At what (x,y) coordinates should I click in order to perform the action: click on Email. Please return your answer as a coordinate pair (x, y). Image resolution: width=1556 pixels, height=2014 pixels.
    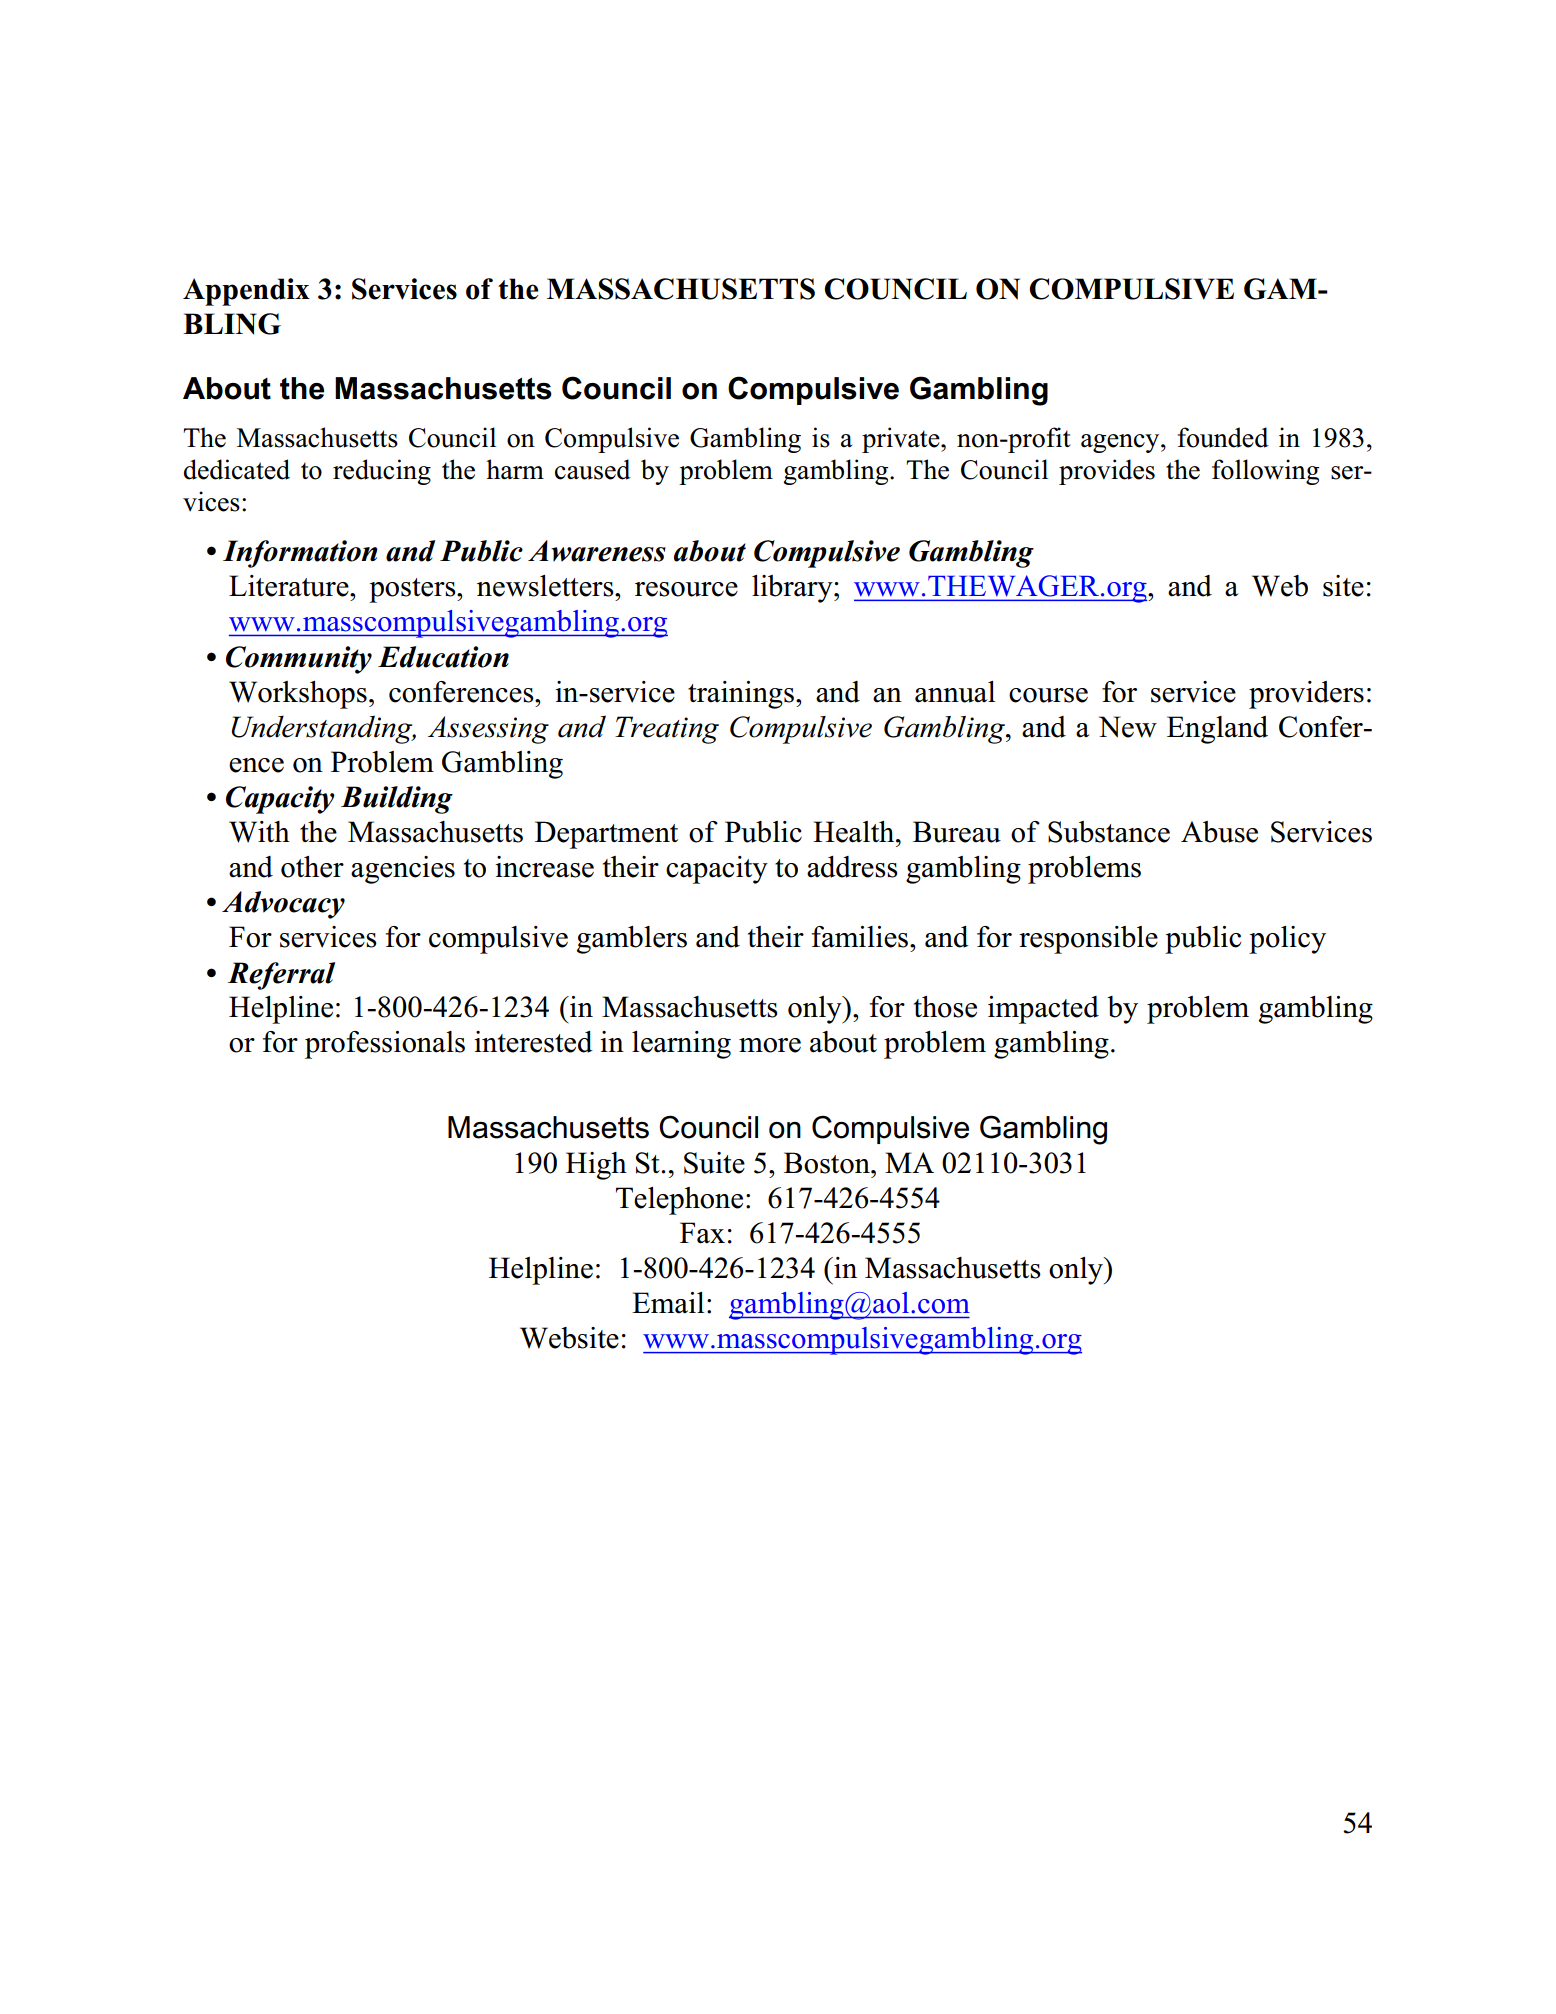
    Looking at the image, I should click on (668, 1303).
